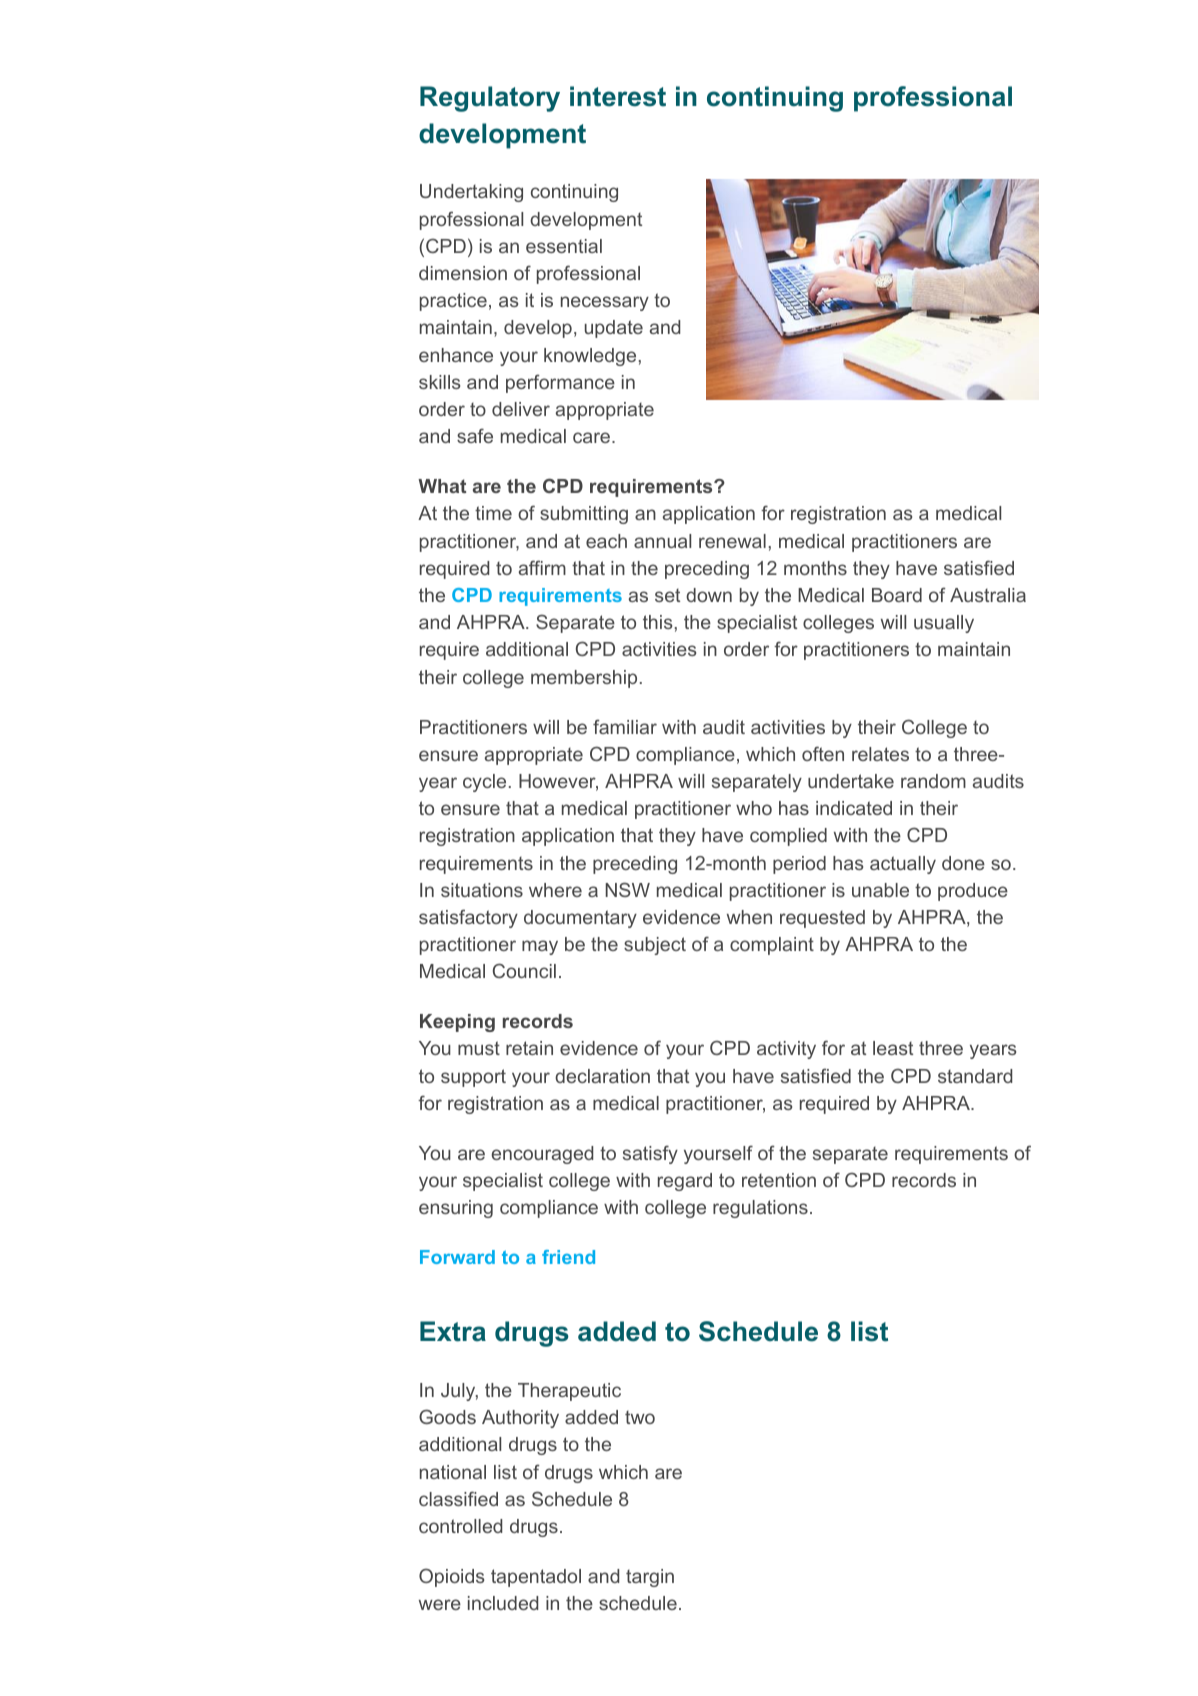 The height and width of the screenshot is (1696, 1198). What do you see at coordinates (760, 1209) in the screenshot?
I see `regulations` at bounding box center [760, 1209].
